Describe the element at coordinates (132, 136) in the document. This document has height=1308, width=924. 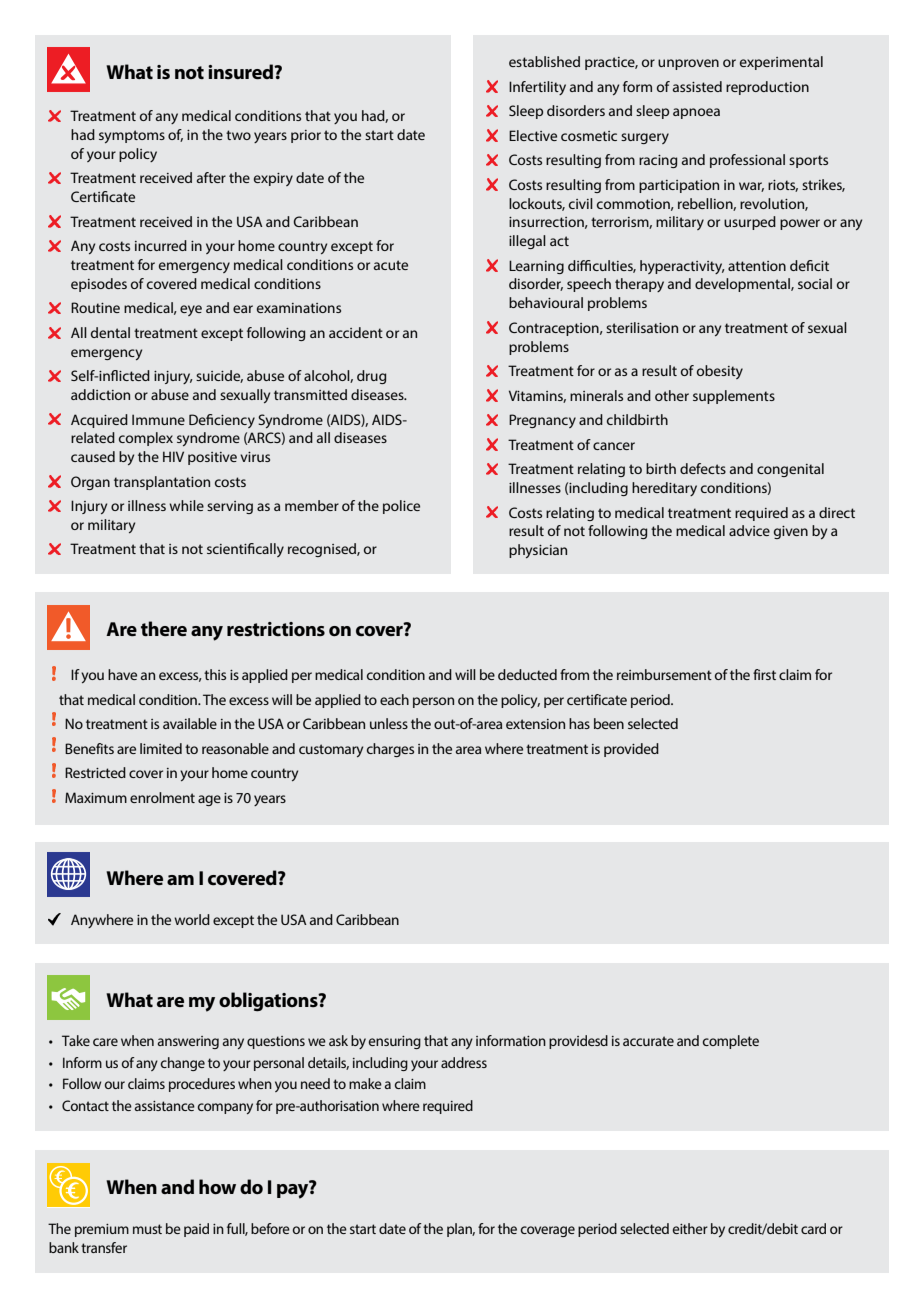
I see `symptoms` at that location.
